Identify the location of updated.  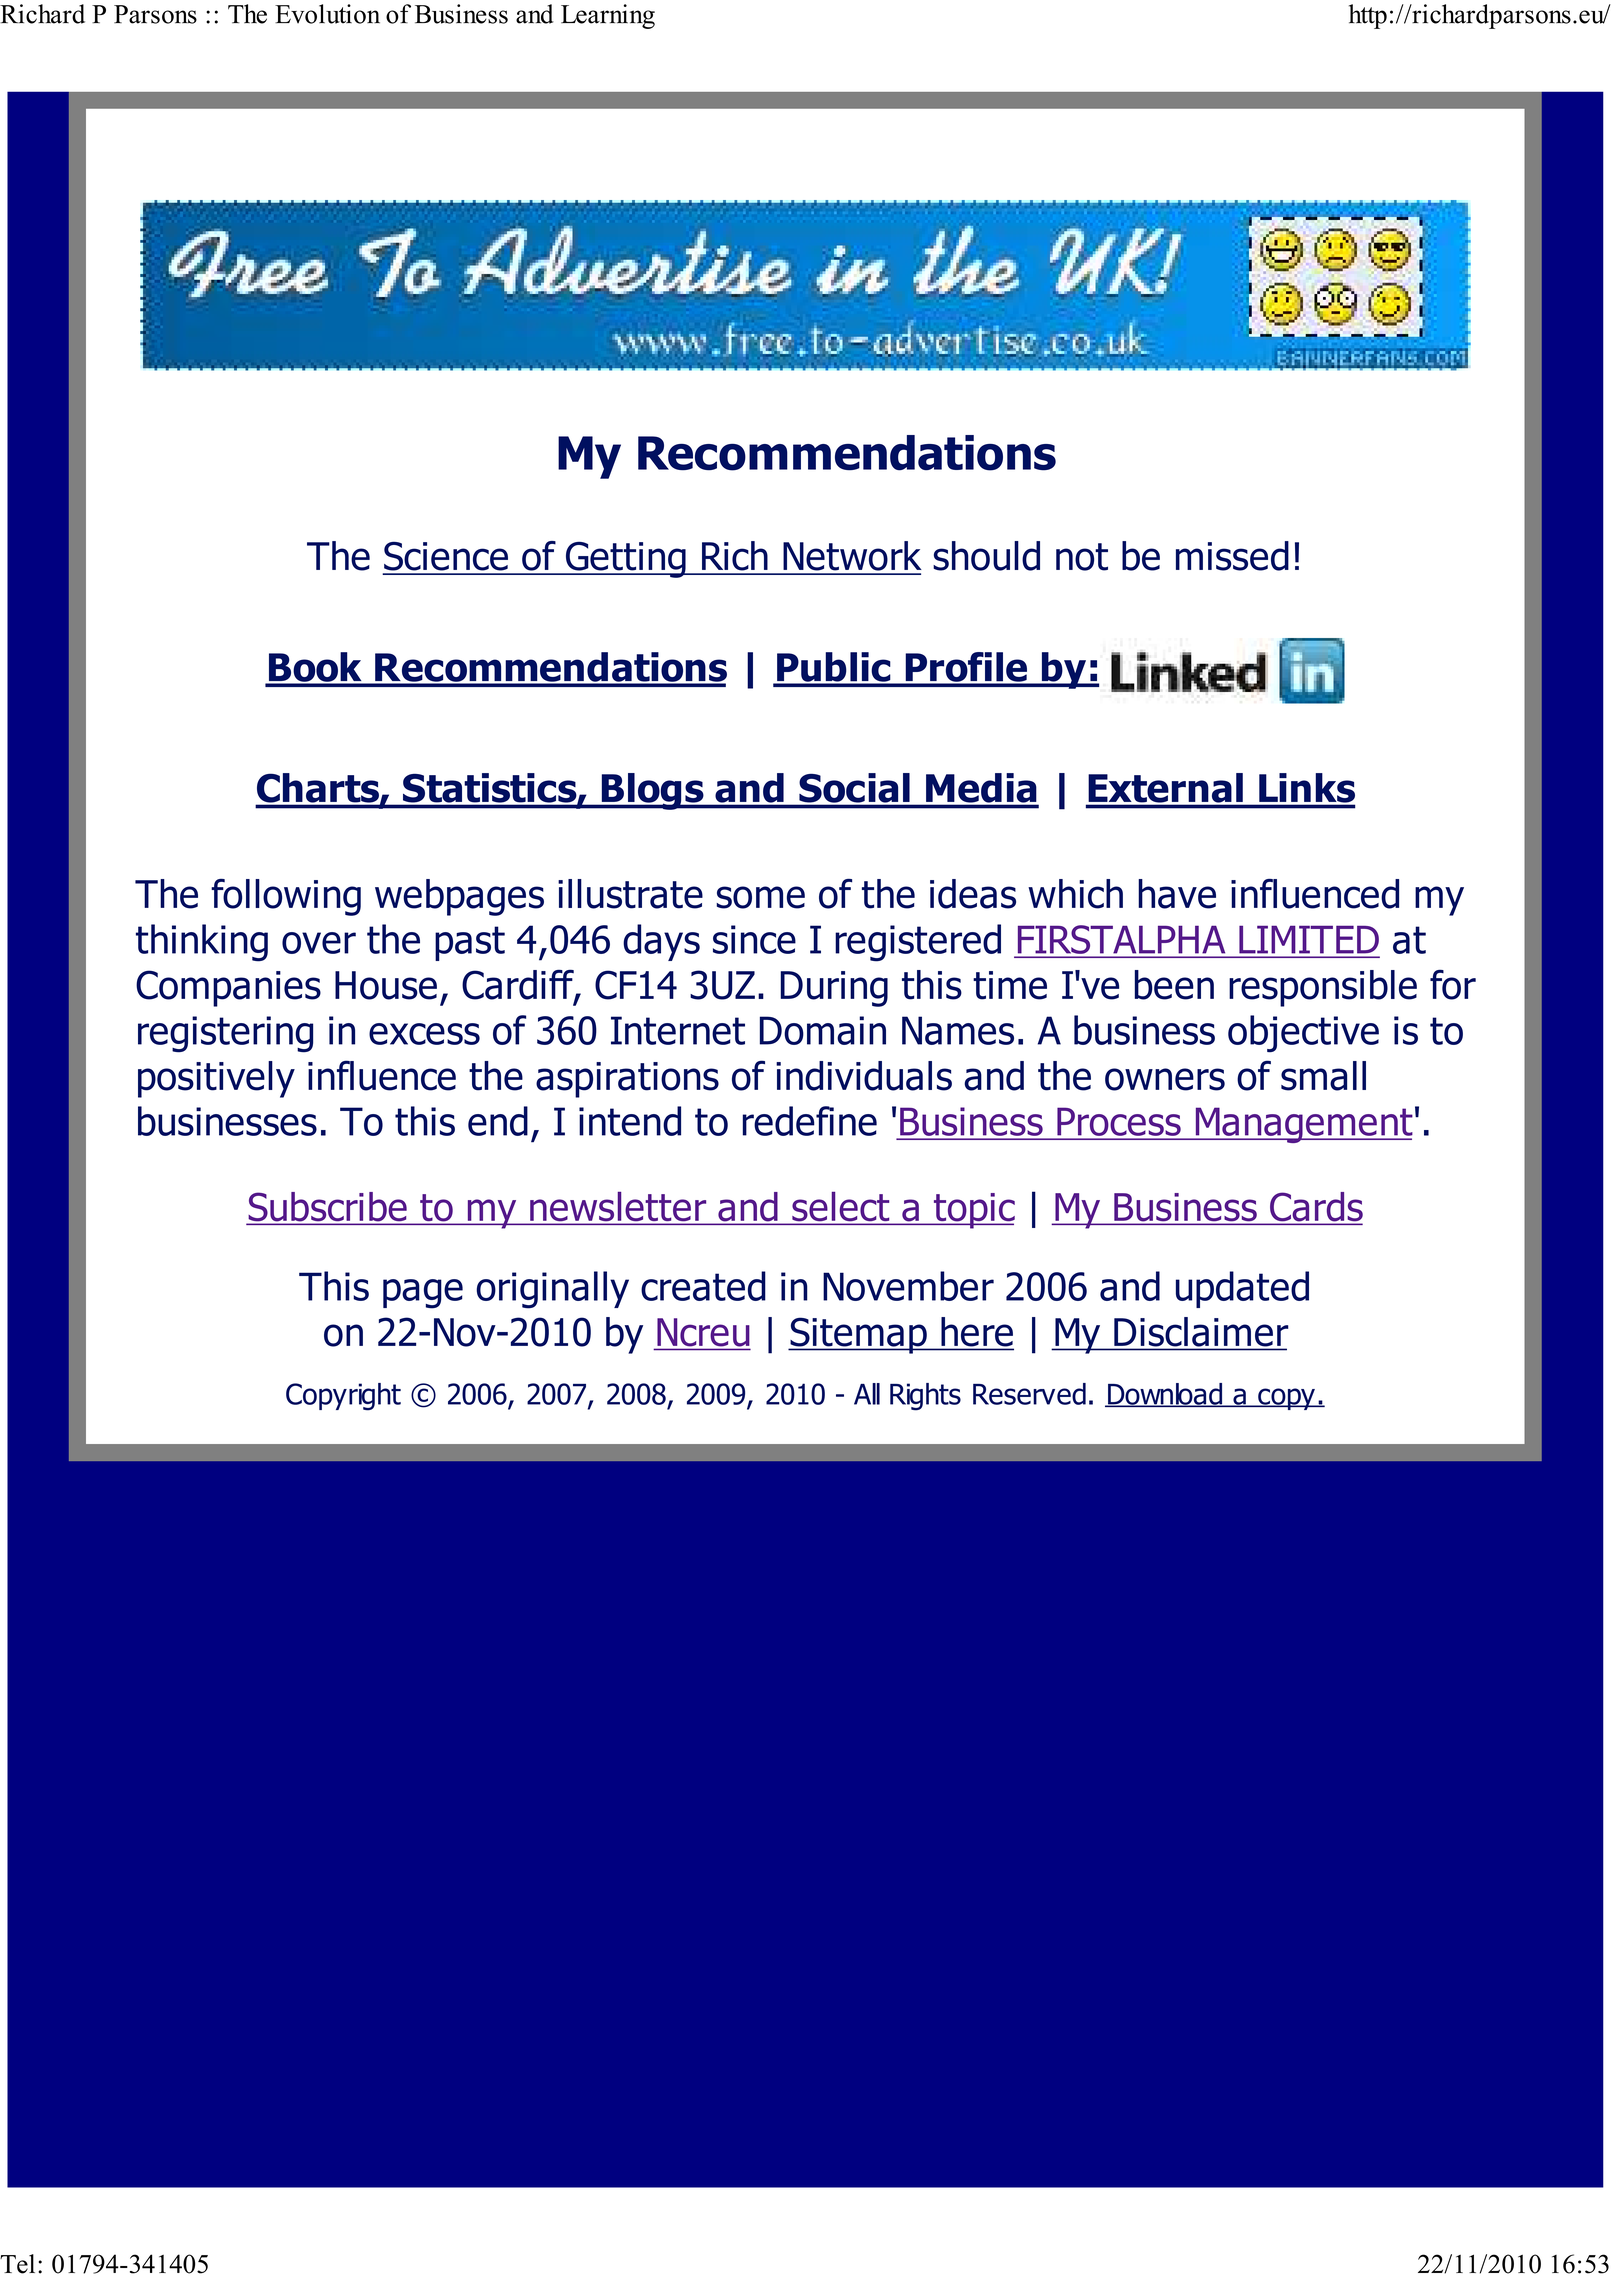
(1242, 1289).
